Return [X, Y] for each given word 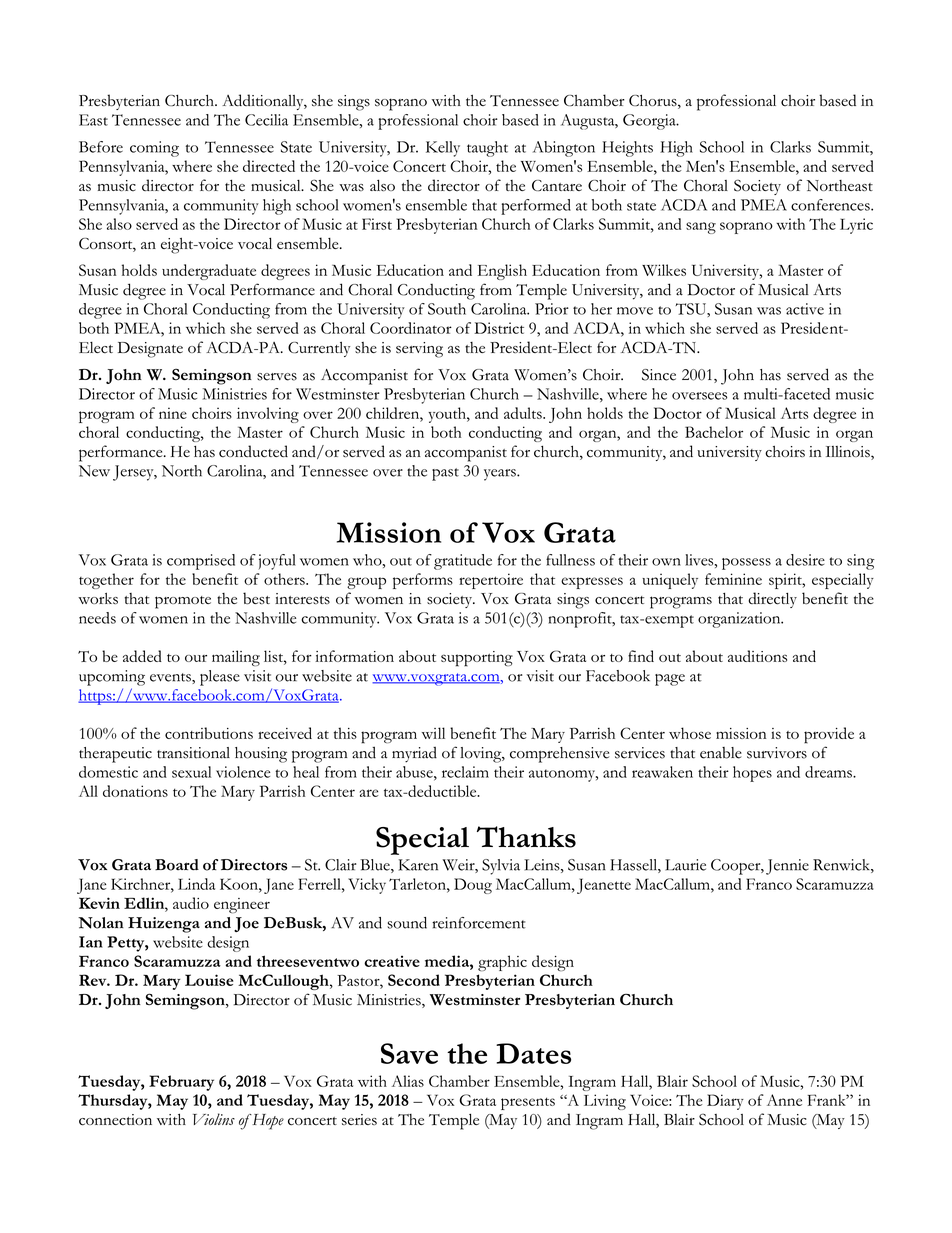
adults [524, 413]
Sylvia [501, 867]
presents [528, 1103]
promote [183, 602]
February [181, 1083]
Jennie [787, 867]
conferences [831, 205]
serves [277, 377]
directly [772, 600]
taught [487, 149]
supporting [477, 659]
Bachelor [714, 432]
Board [177, 865]
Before [101, 147]
